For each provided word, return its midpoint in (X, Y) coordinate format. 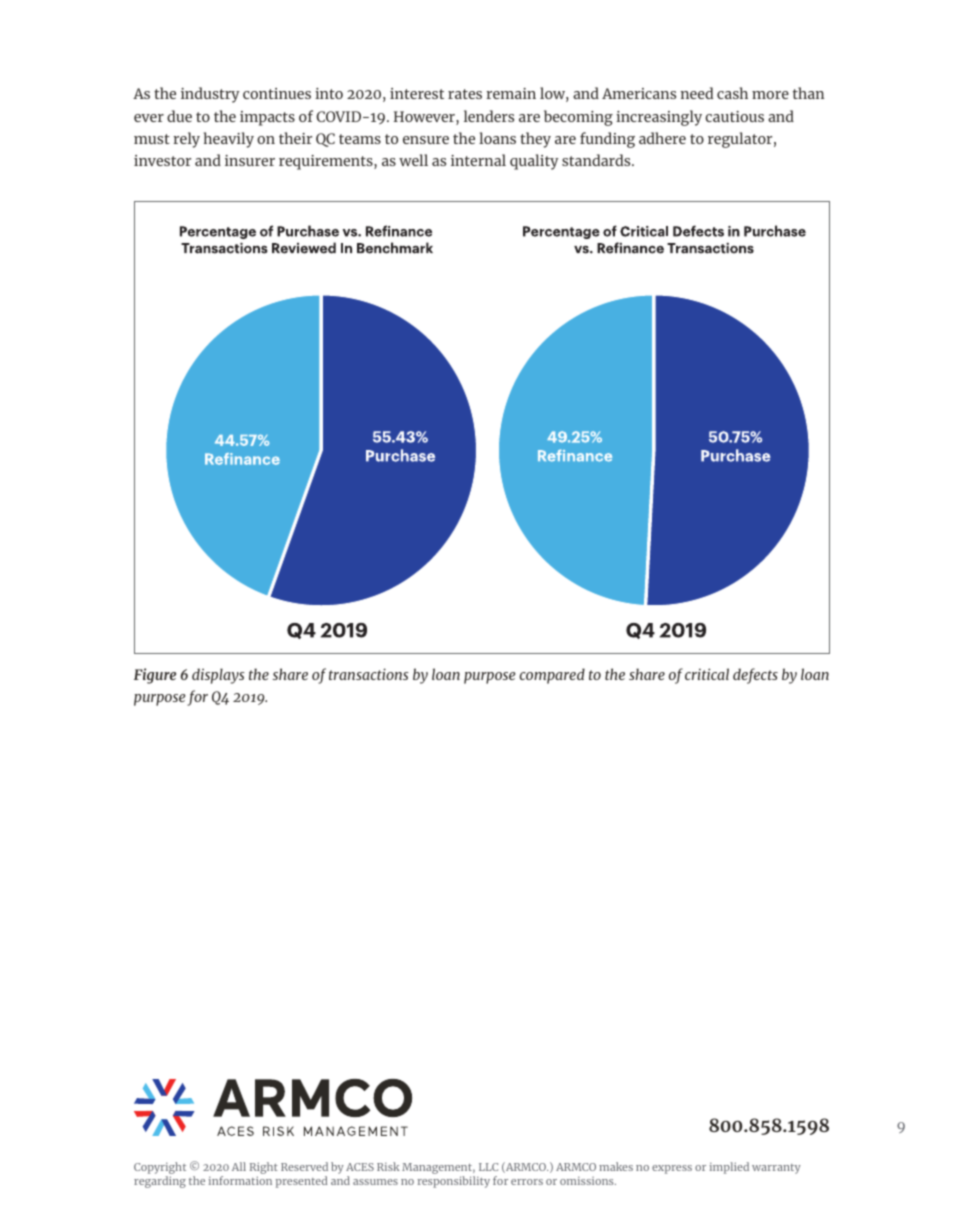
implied (729, 1168)
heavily (229, 140)
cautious (734, 116)
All (239, 1166)
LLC (488, 1167)
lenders (489, 116)
